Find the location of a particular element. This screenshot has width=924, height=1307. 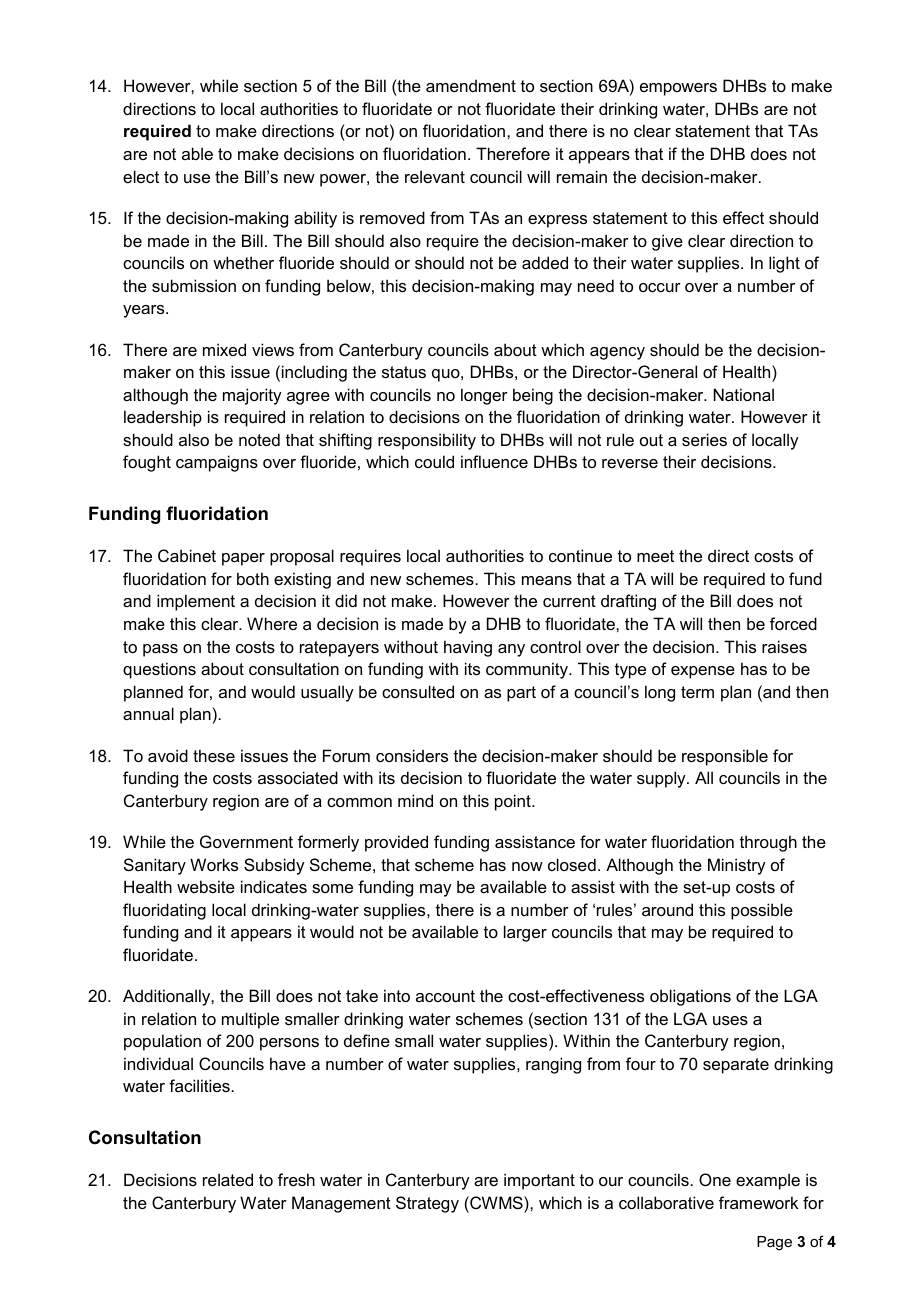

influence is located at coordinates (494, 461).
